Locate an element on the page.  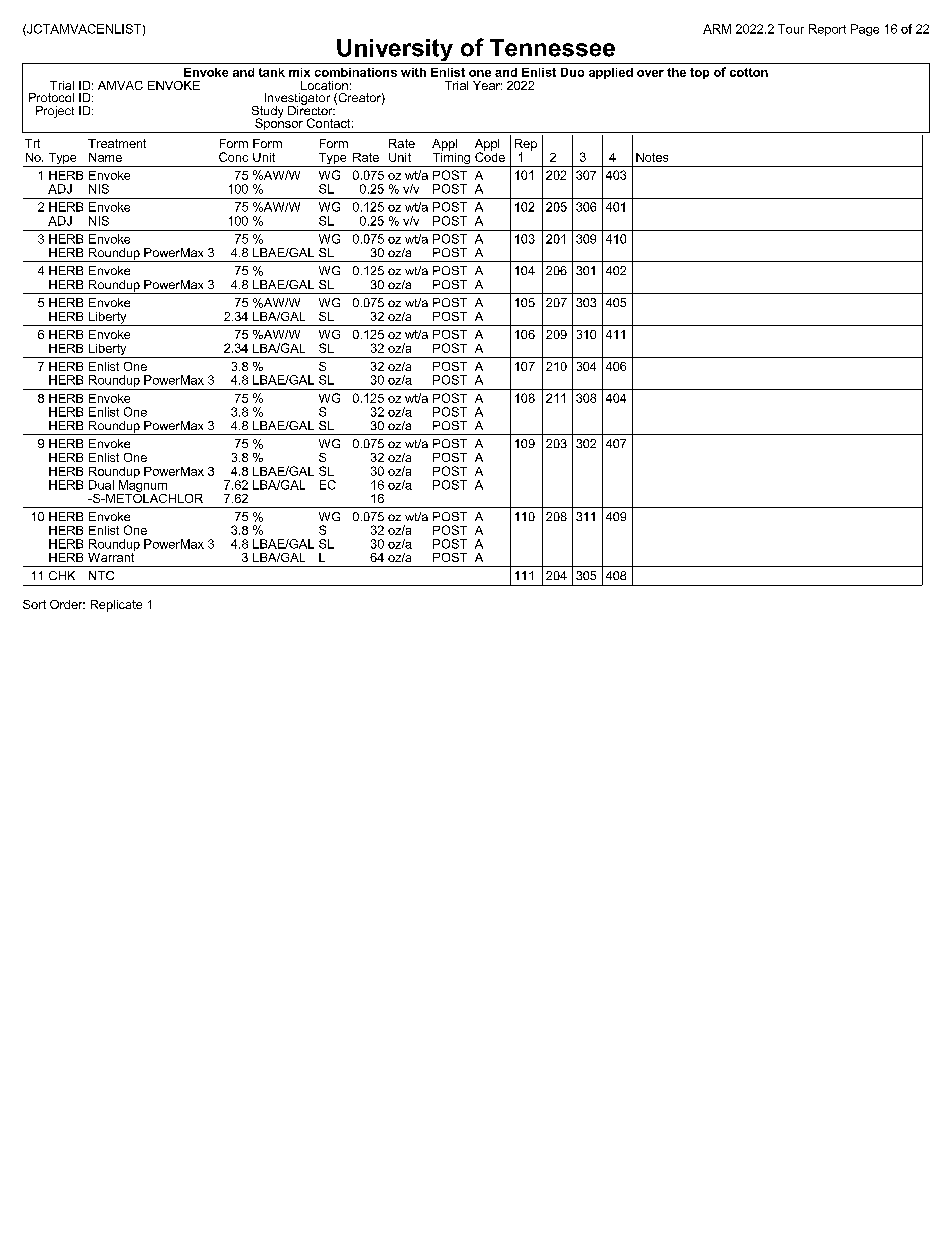
Timing is located at coordinates (451, 158).
